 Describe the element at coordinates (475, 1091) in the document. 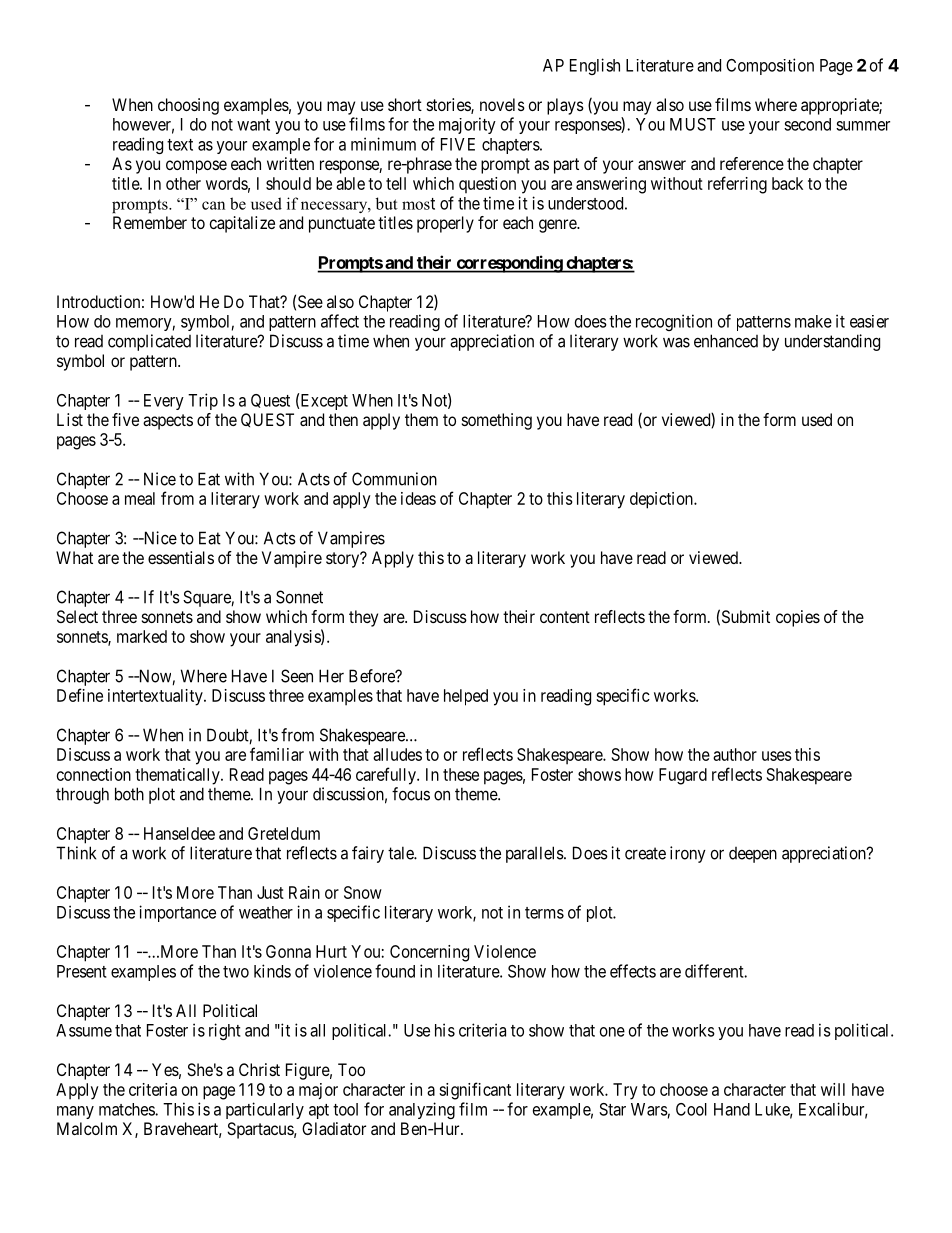

I see `significant` at that location.
